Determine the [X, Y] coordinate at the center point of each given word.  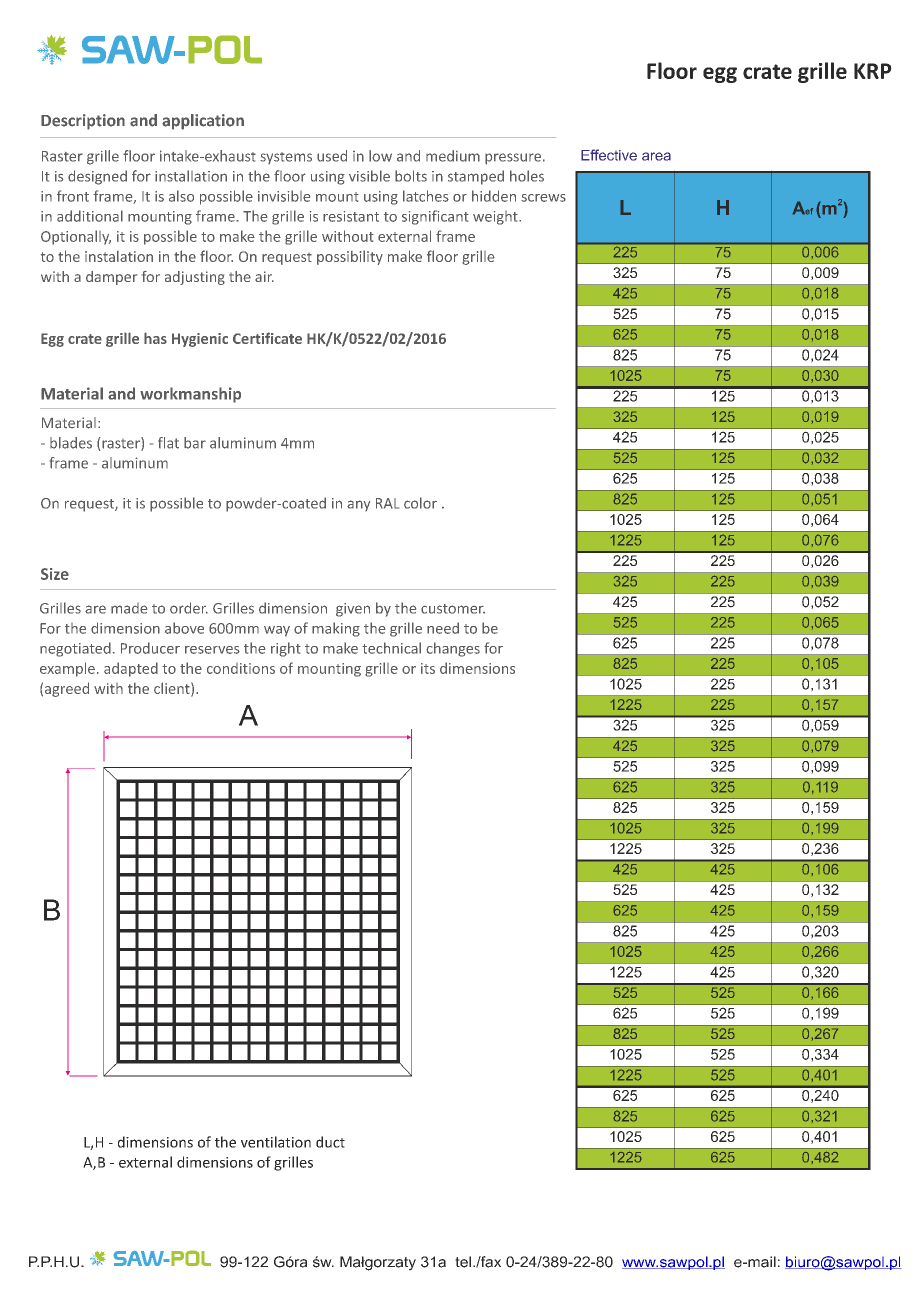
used [332, 156]
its [428, 668]
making [336, 629]
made [129, 608]
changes [453, 649]
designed [97, 177]
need [443, 628]
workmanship [190, 395]
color [420, 503]
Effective [609, 155]
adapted [131, 669]
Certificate [267, 338]
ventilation [276, 1142]
